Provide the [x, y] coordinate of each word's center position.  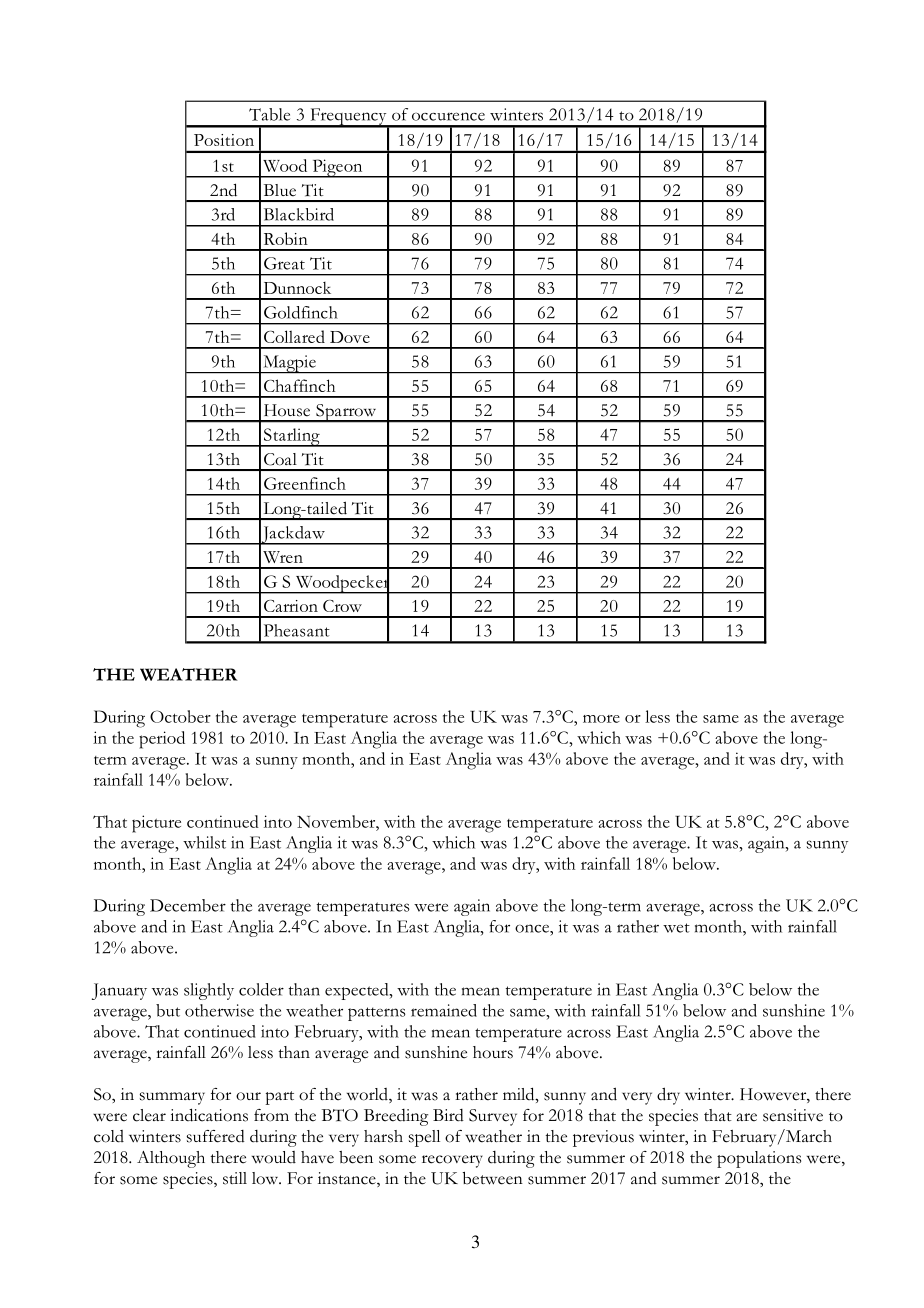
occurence [448, 116]
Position [224, 140]
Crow [342, 606]
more [601, 719]
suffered [216, 1136]
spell [424, 1138]
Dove [350, 337]
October [180, 716]
